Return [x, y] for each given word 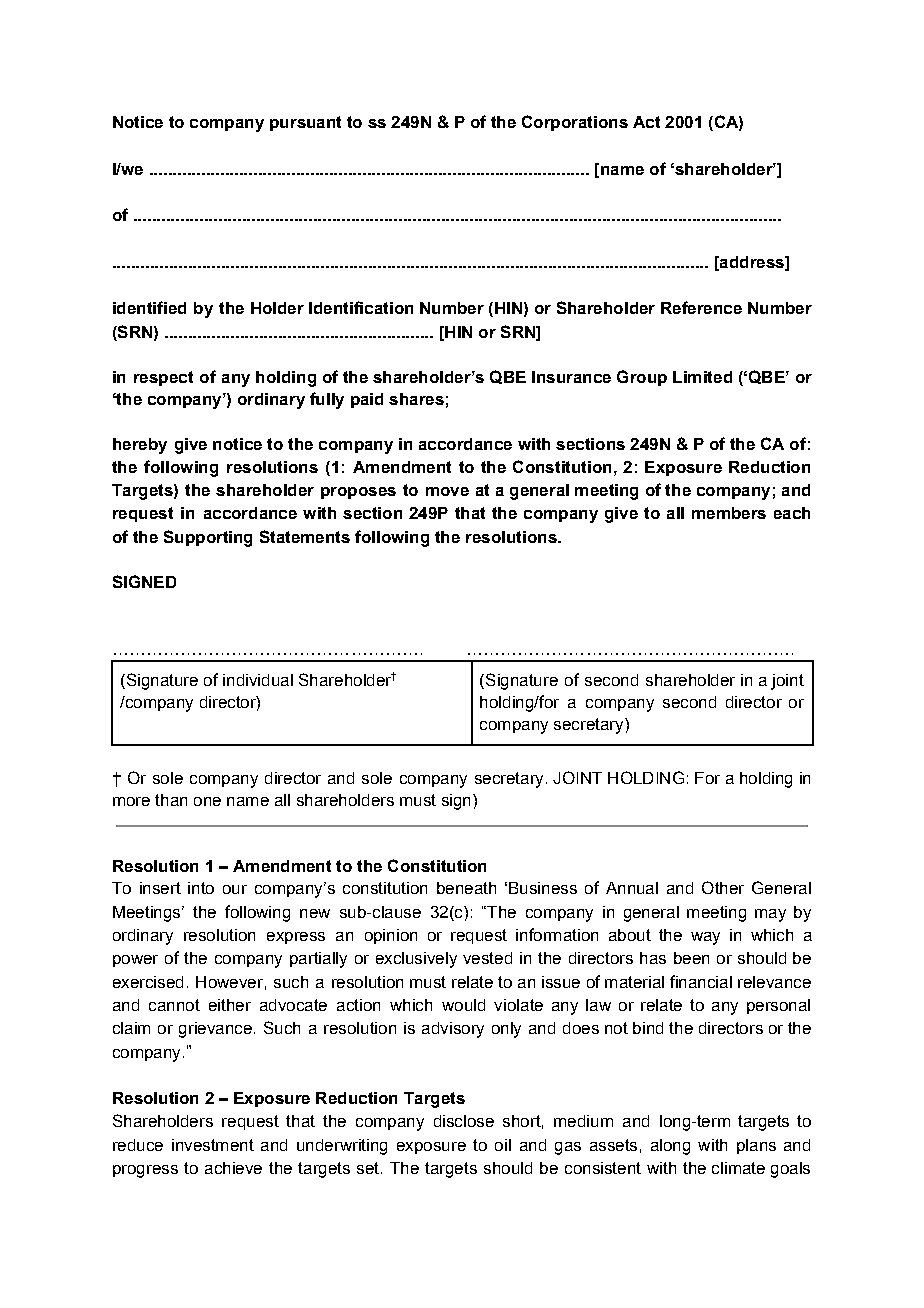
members [729, 513]
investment [213, 1145]
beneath [466, 888]
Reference [701, 307]
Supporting [208, 538]
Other [723, 887]
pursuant [305, 123]
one [207, 801]
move [447, 491]
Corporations [575, 123]
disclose [464, 1121]
